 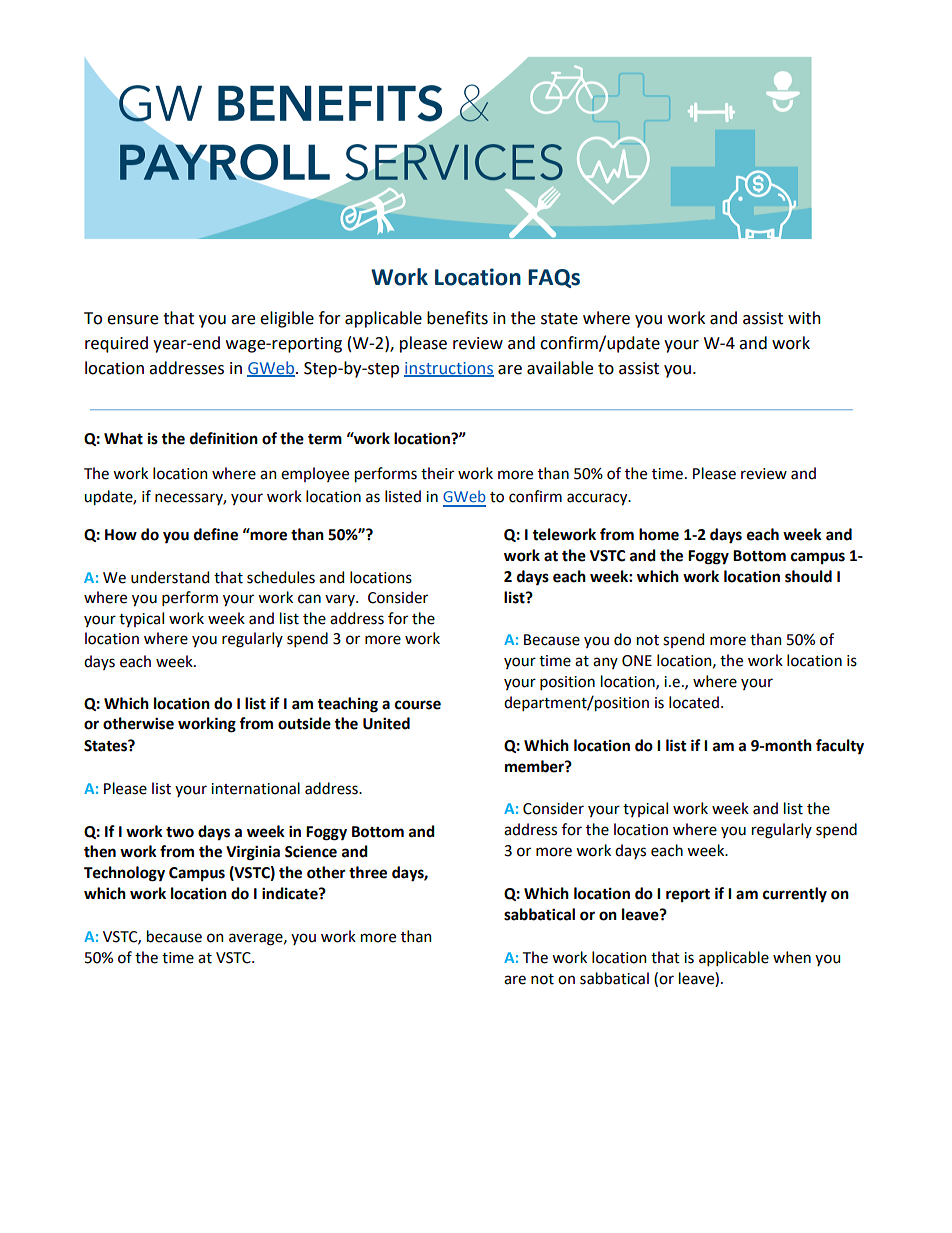 I want to click on with, so click(x=804, y=318).
